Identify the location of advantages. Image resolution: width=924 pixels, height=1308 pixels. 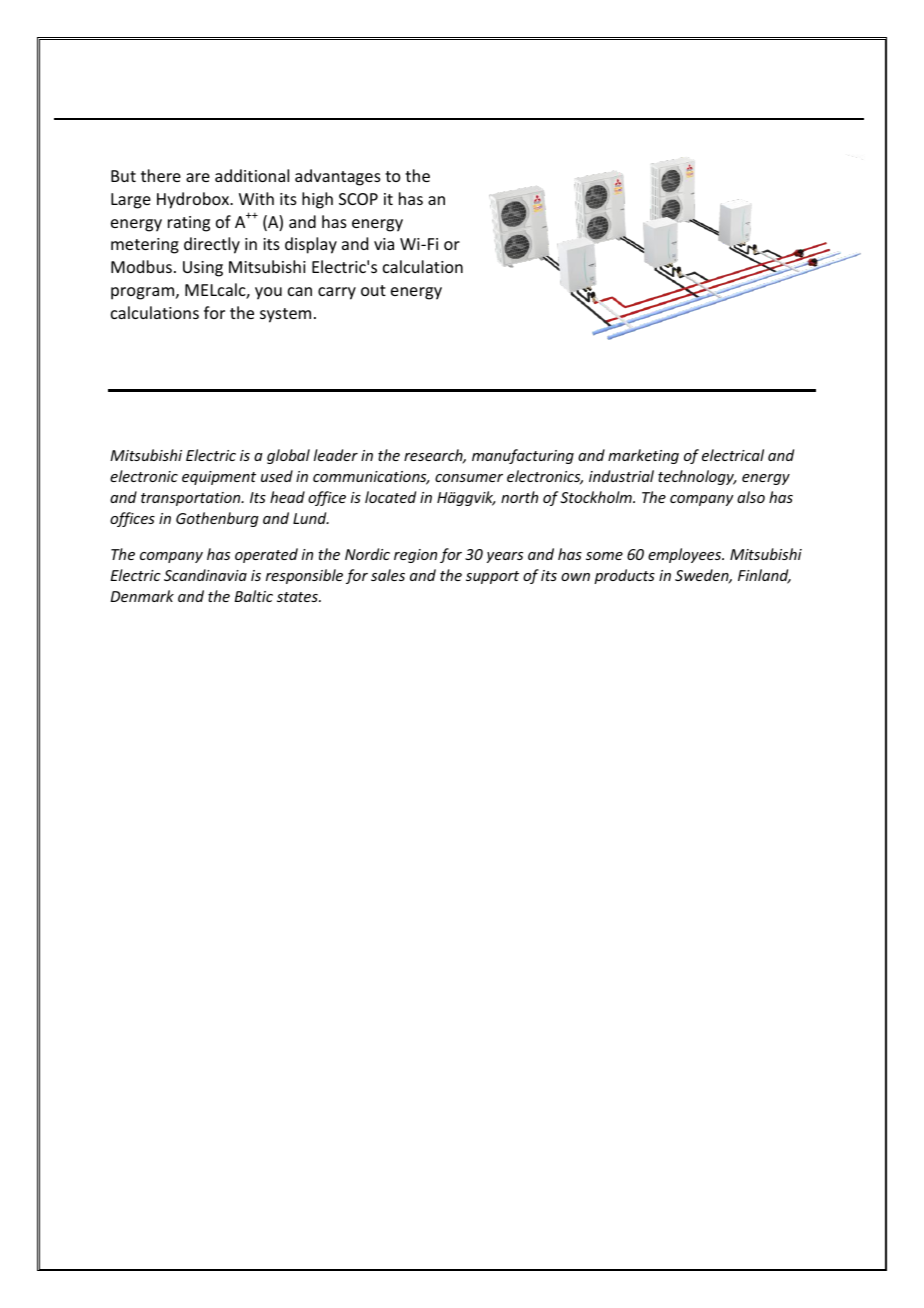
(338, 177).
